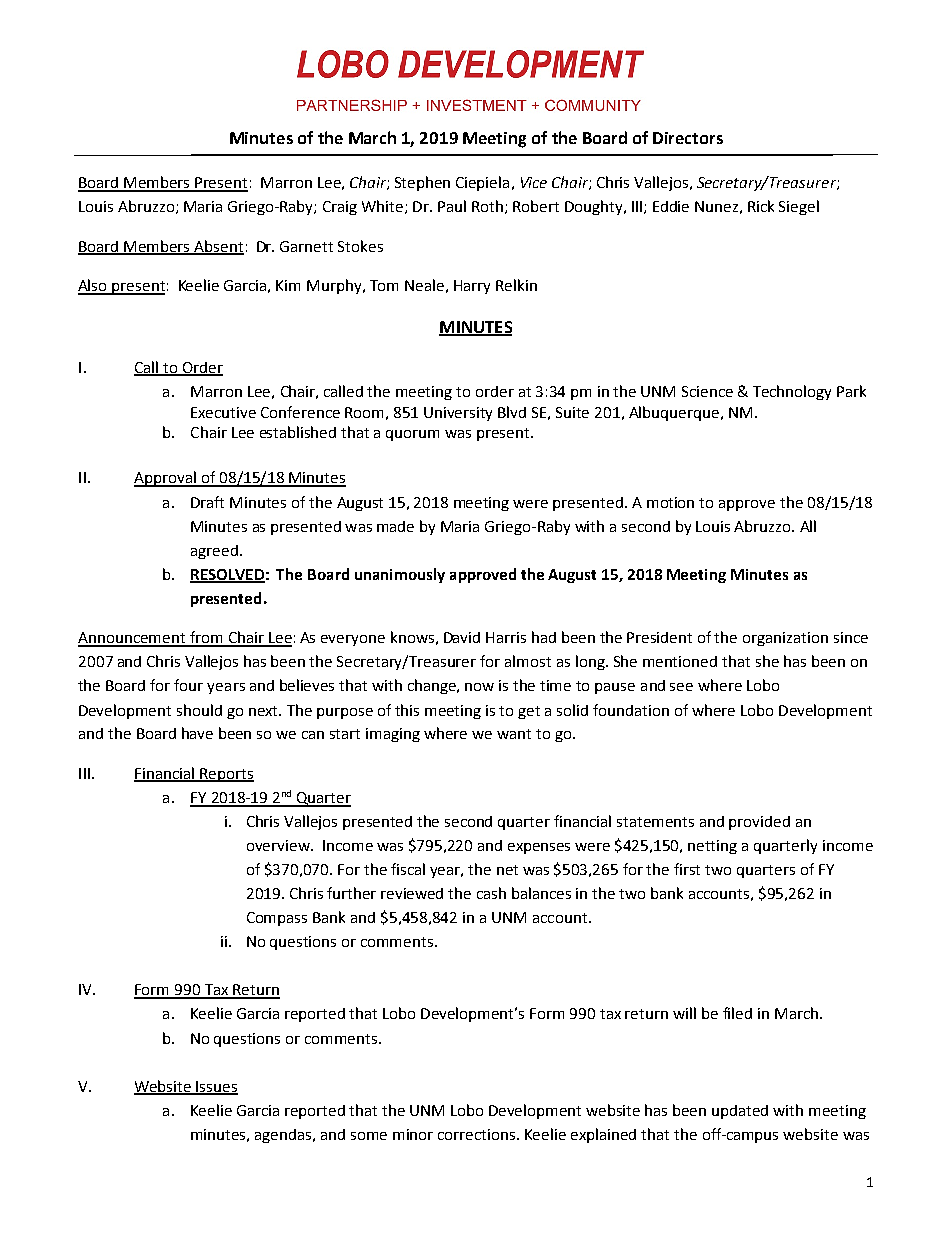 The image size is (952, 1233). What do you see at coordinates (218, 247) in the screenshot?
I see `Absent` at bounding box center [218, 247].
